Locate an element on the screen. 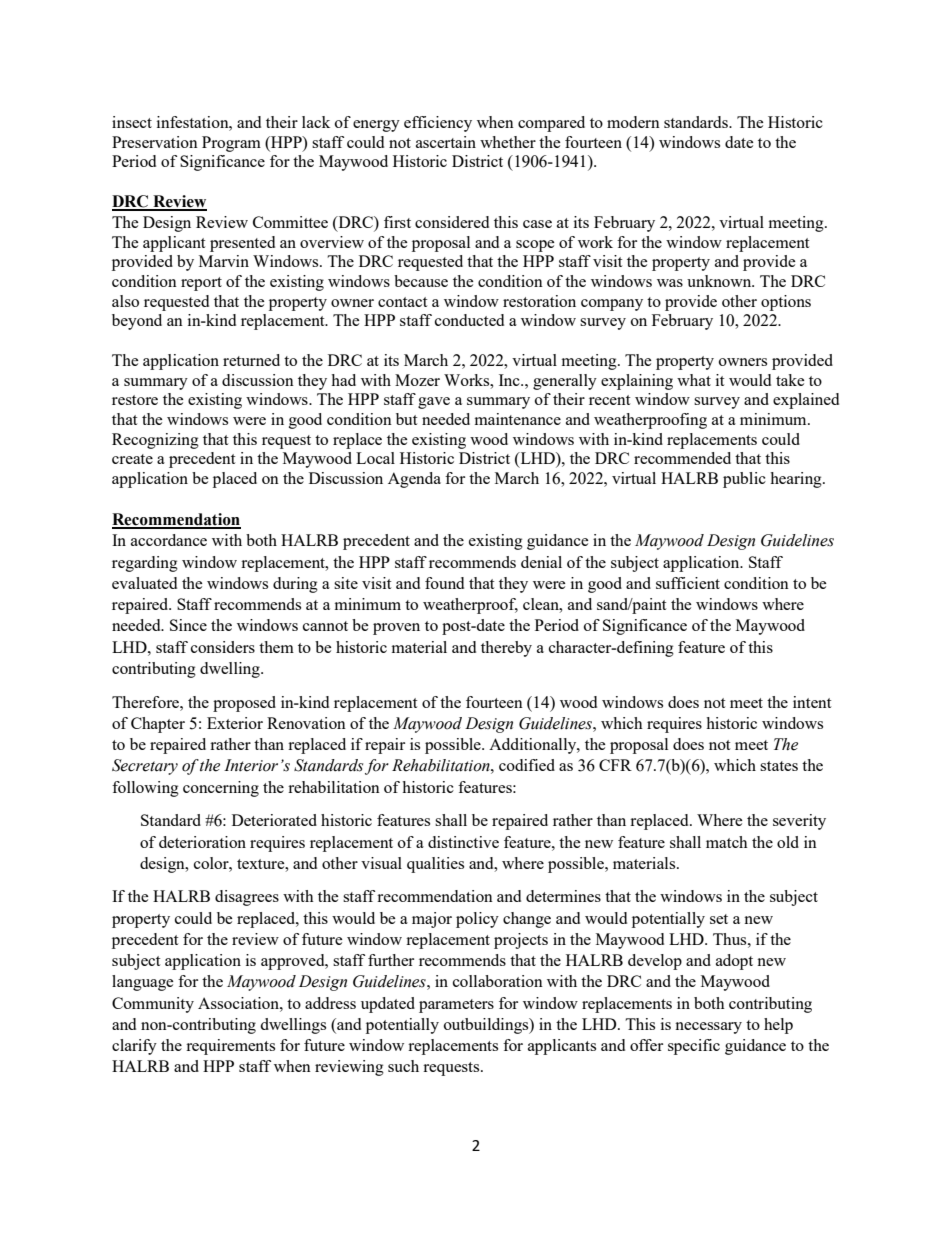 This screenshot has width=952, height=1233. Exterior is located at coordinates (235, 723).
